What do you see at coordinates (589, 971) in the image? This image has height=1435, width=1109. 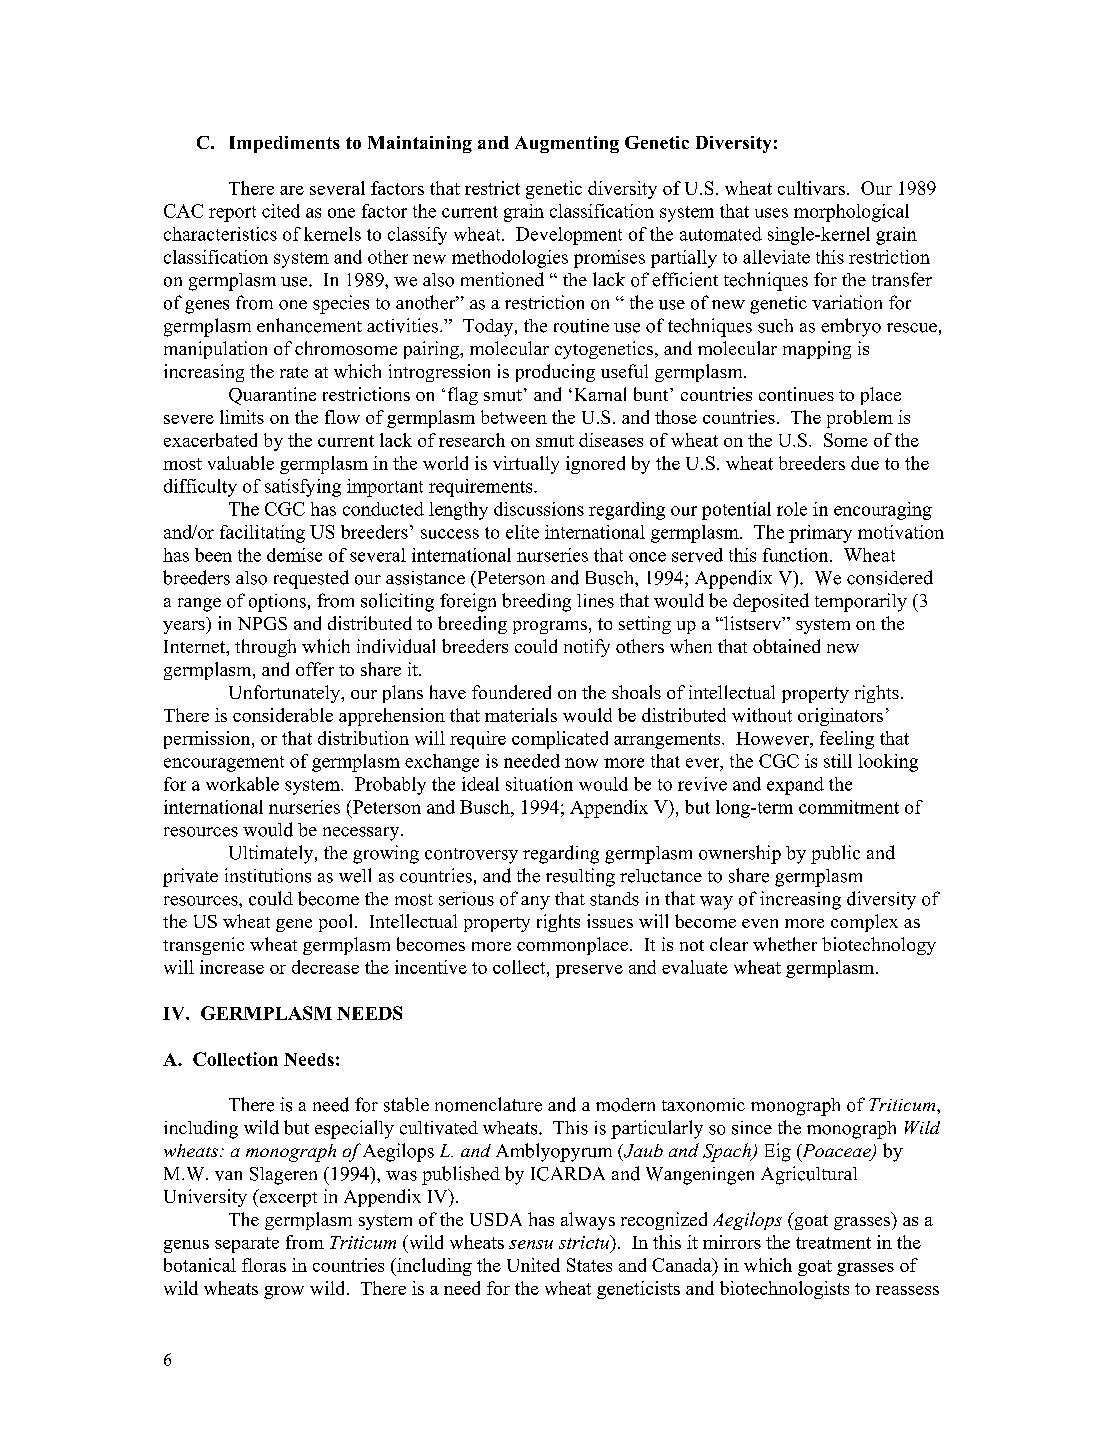 I see `preserve` at bounding box center [589, 971].
